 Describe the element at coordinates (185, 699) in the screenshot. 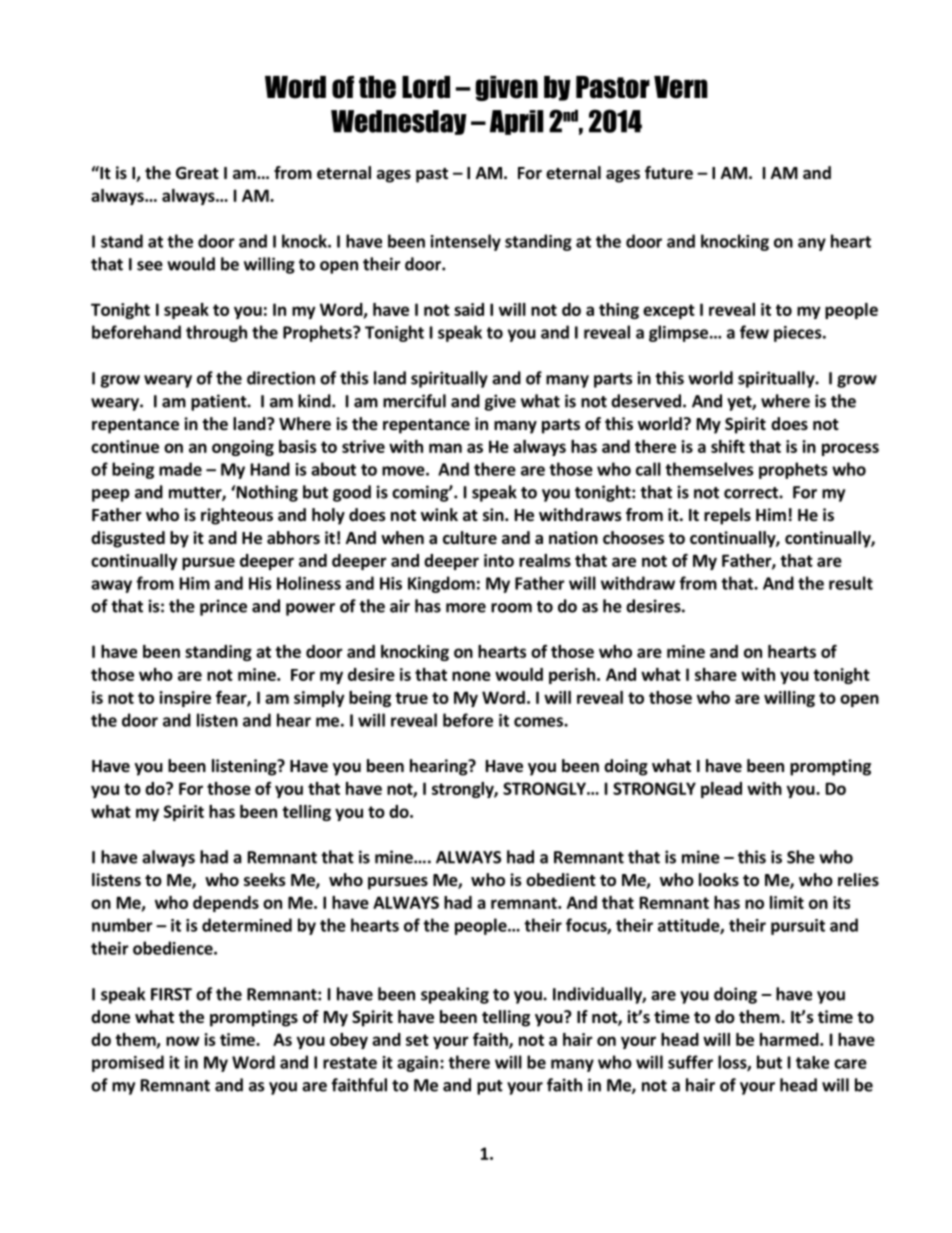

I see `inspire` at that location.
